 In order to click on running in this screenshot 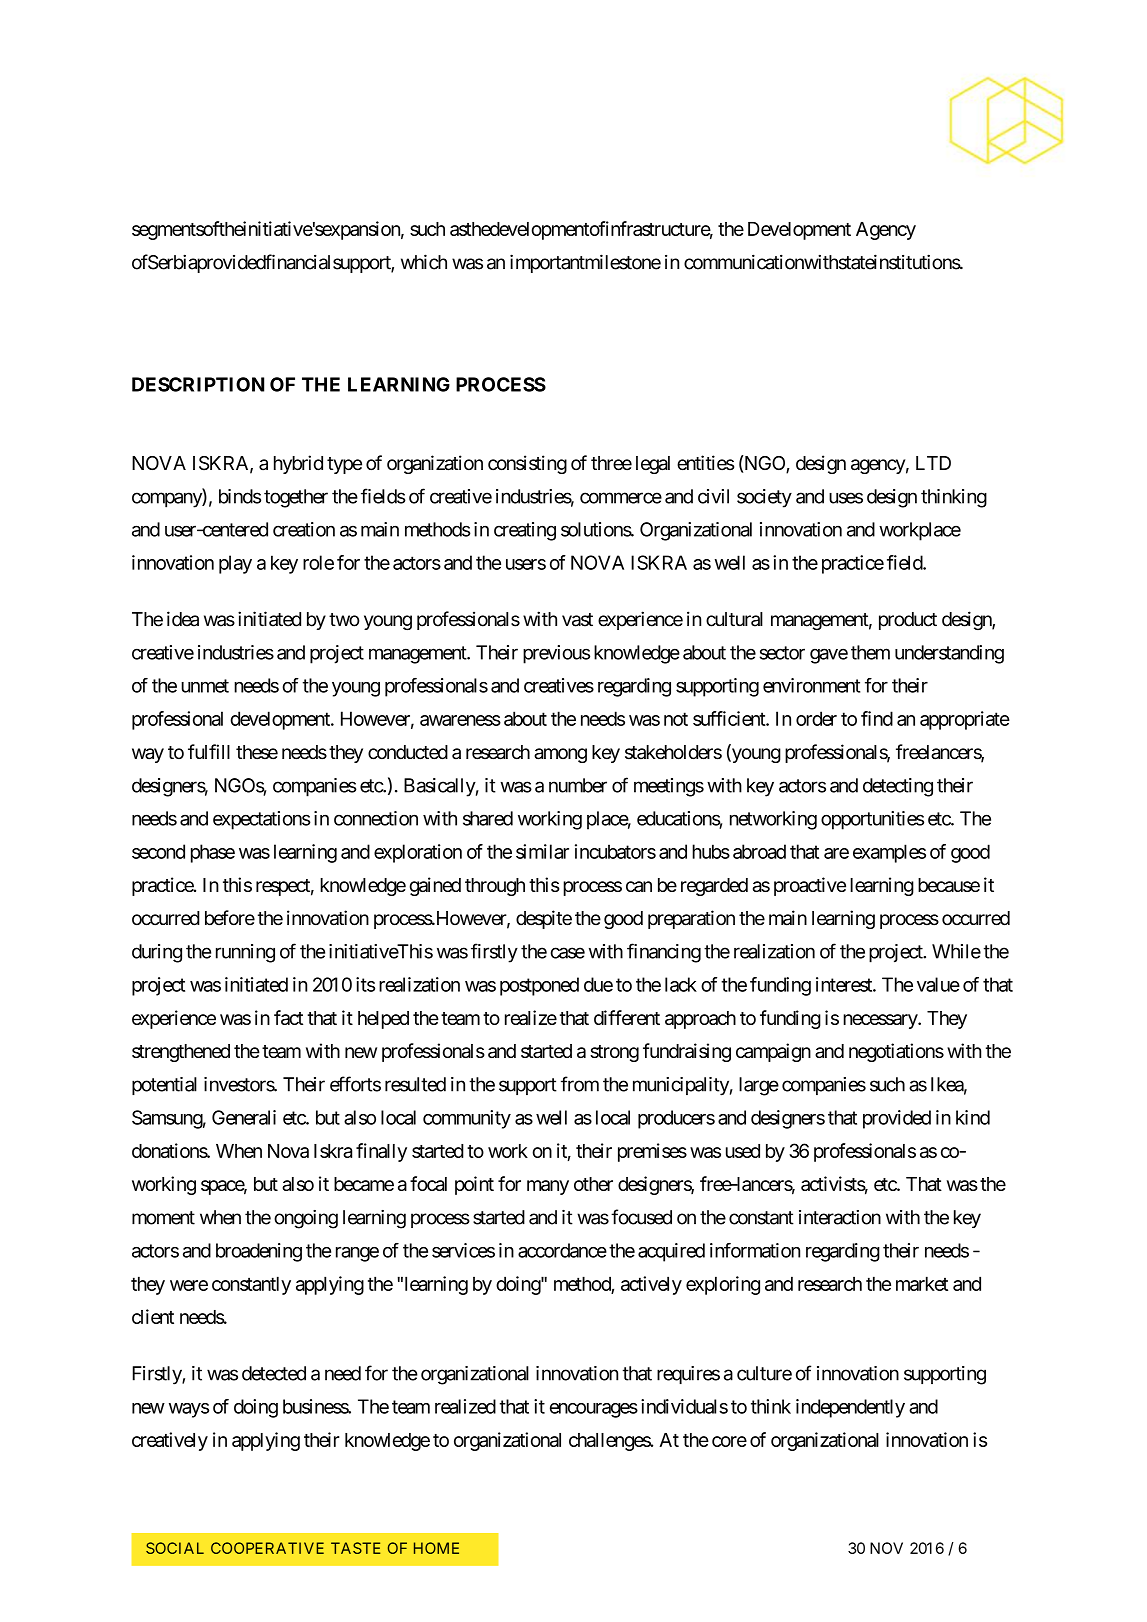, I will do `click(245, 953)`.
